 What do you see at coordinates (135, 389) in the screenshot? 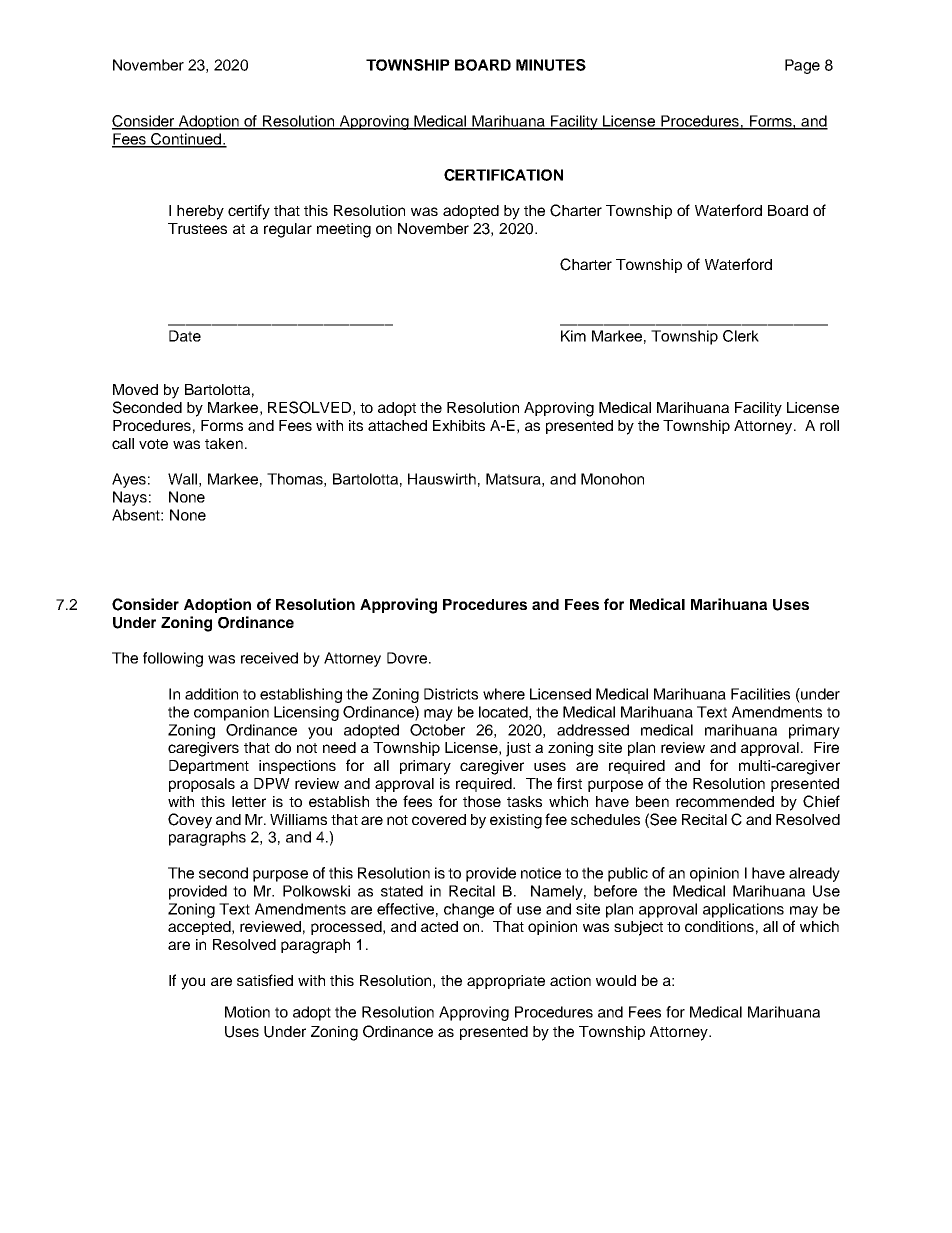
I see `Moved` at bounding box center [135, 389].
